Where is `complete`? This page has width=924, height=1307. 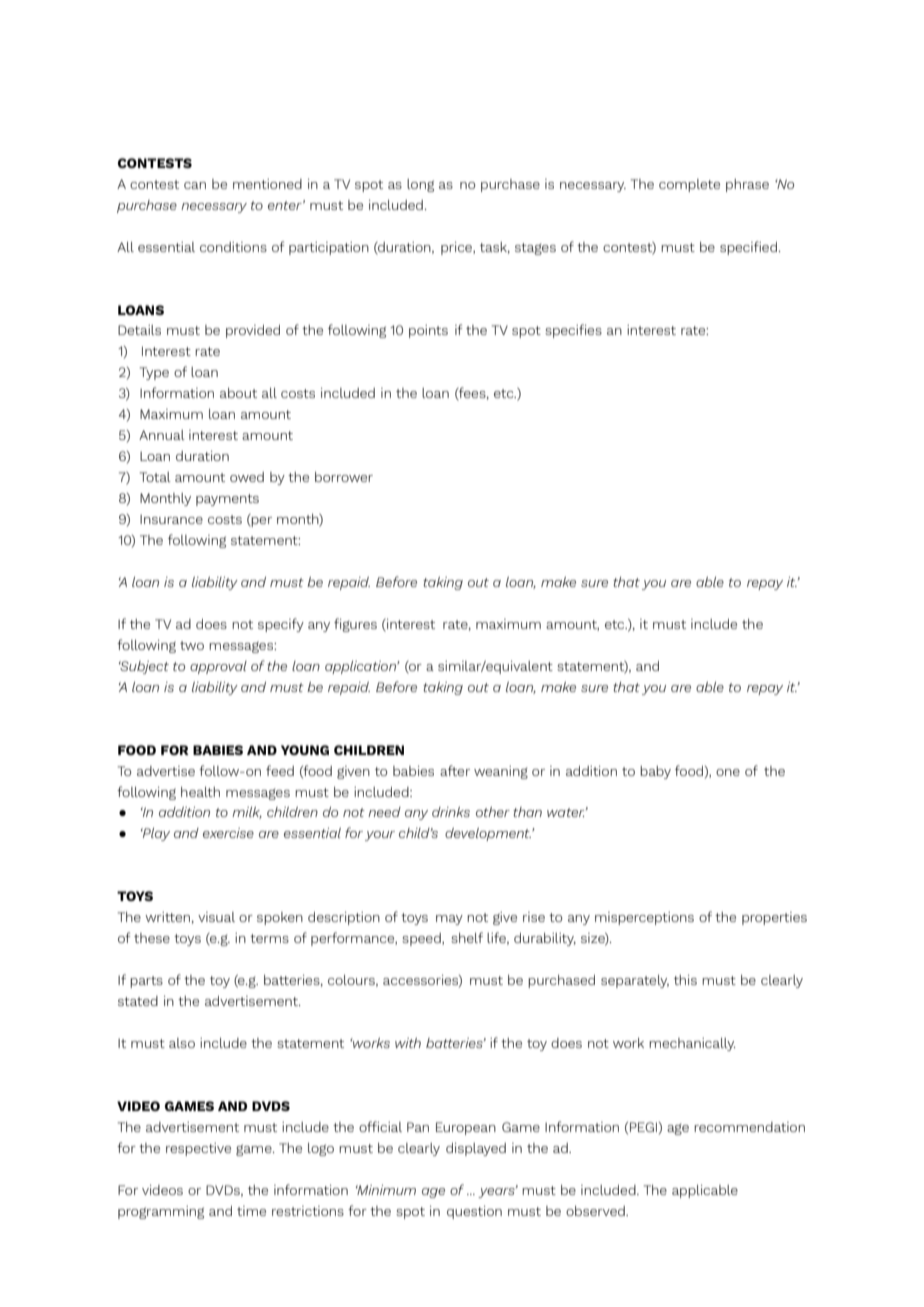
complete is located at coordinates (689, 185).
